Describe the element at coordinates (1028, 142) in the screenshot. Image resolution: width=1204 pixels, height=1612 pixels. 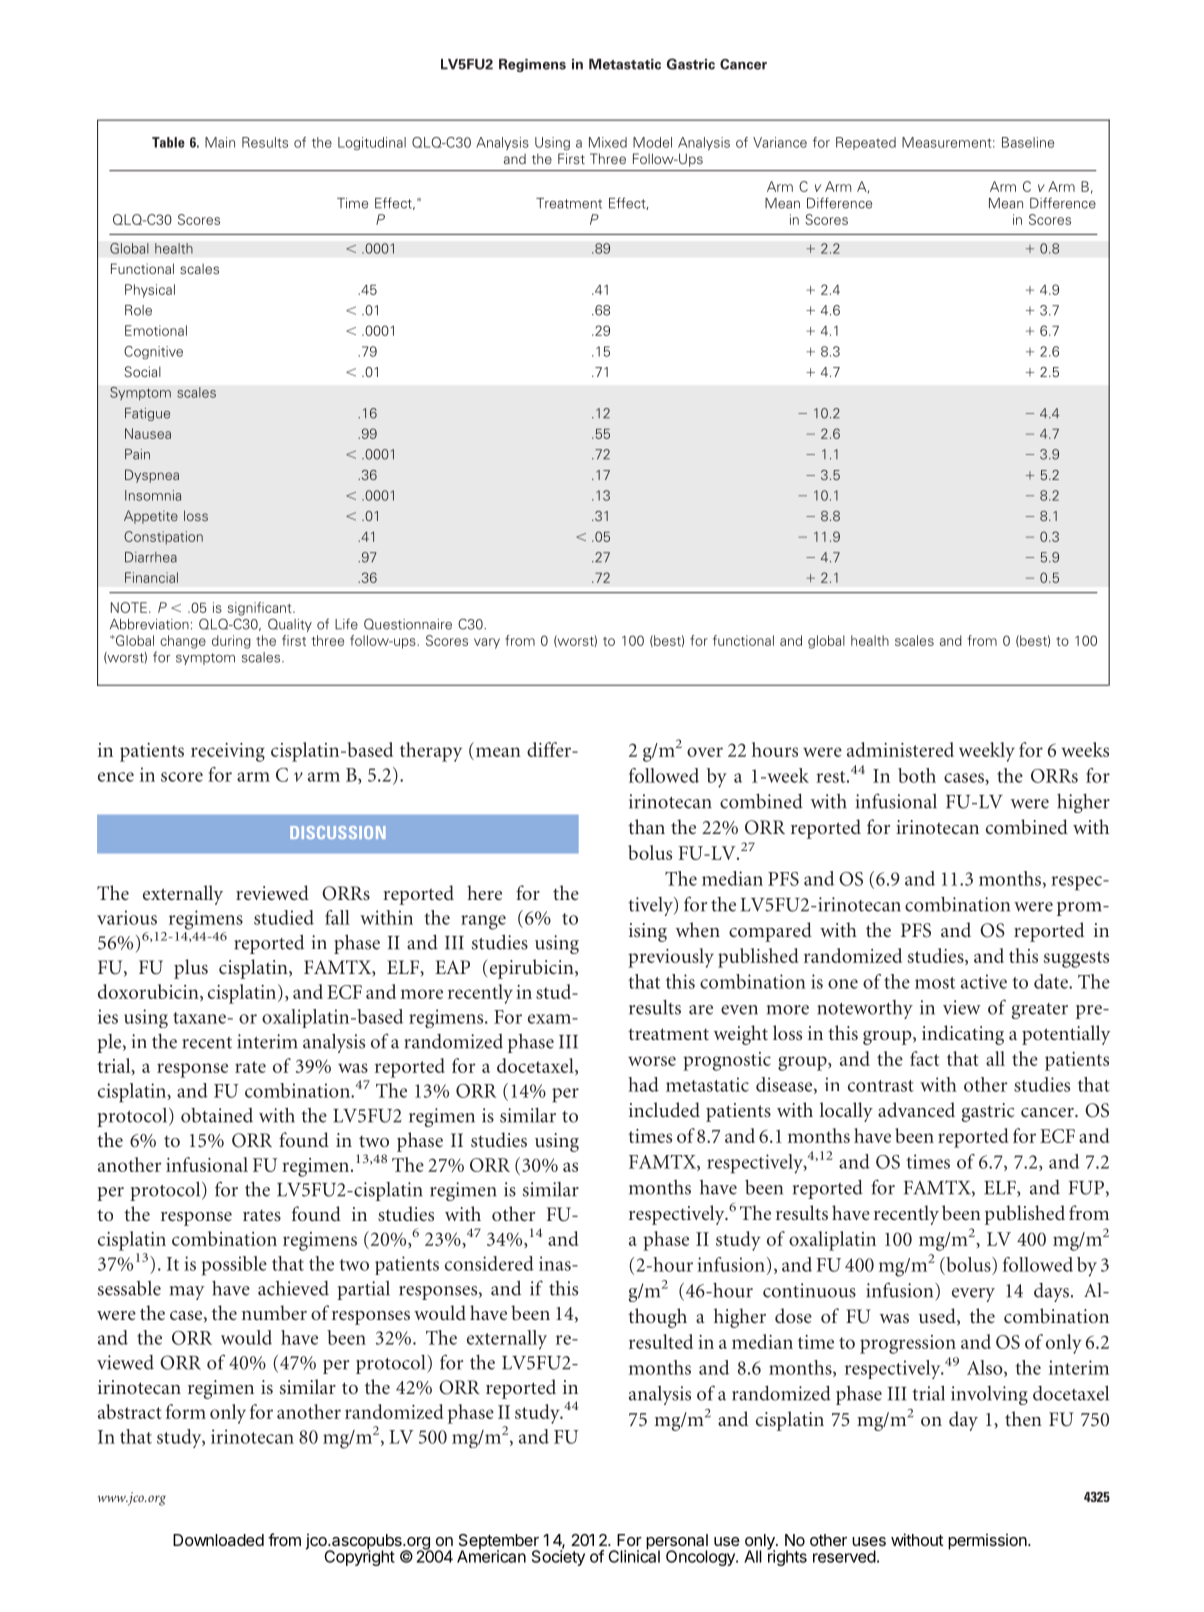
I see `Baseline` at that location.
